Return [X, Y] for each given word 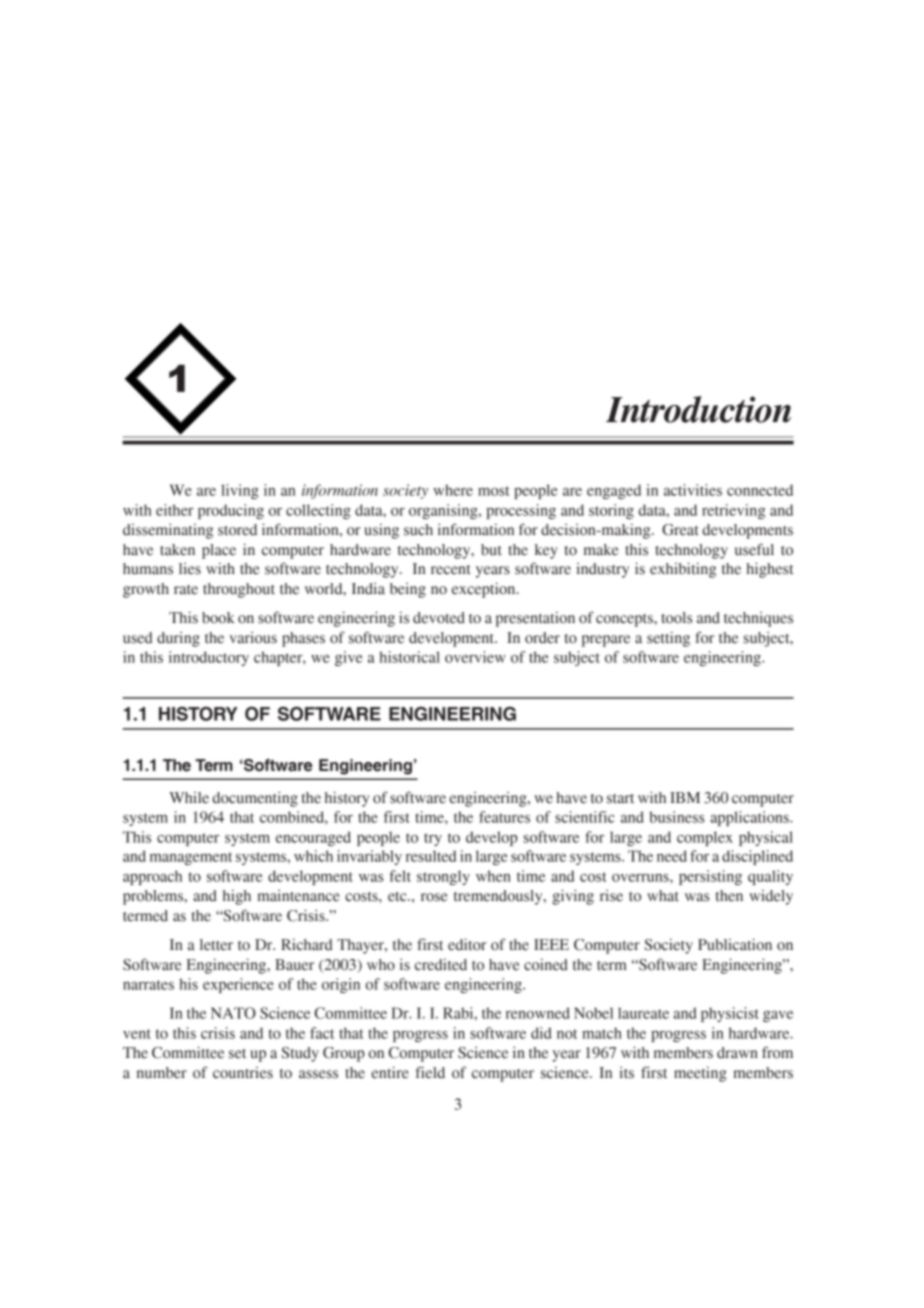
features [504, 817]
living [240, 491]
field [430, 1072]
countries [243, 1073]
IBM [685, 797]
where [453, 490]
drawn [737, 1053]
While [189, 798]
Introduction [698, 409]
